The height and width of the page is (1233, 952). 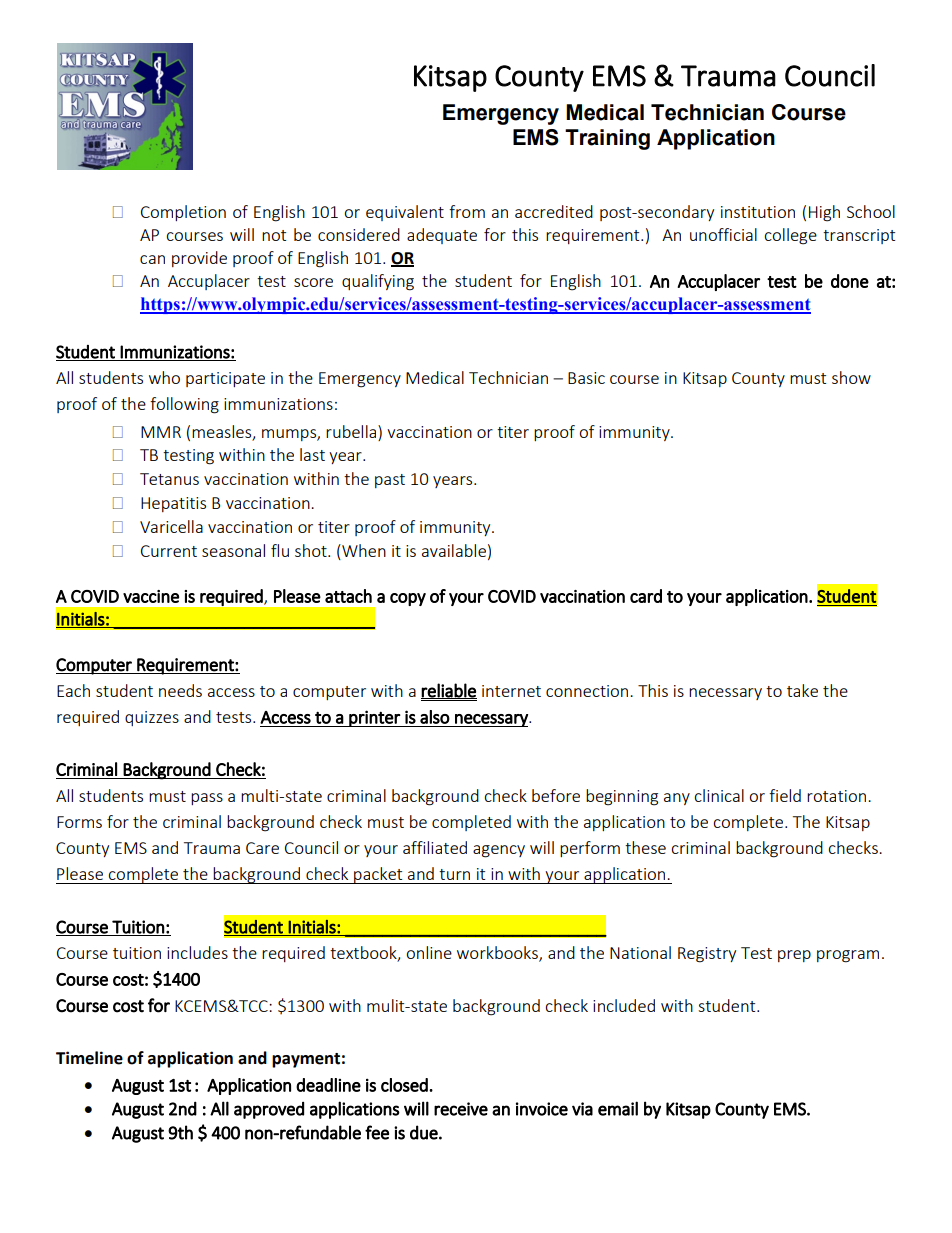 I want to click on approved, so click(x=269, y=1110).
